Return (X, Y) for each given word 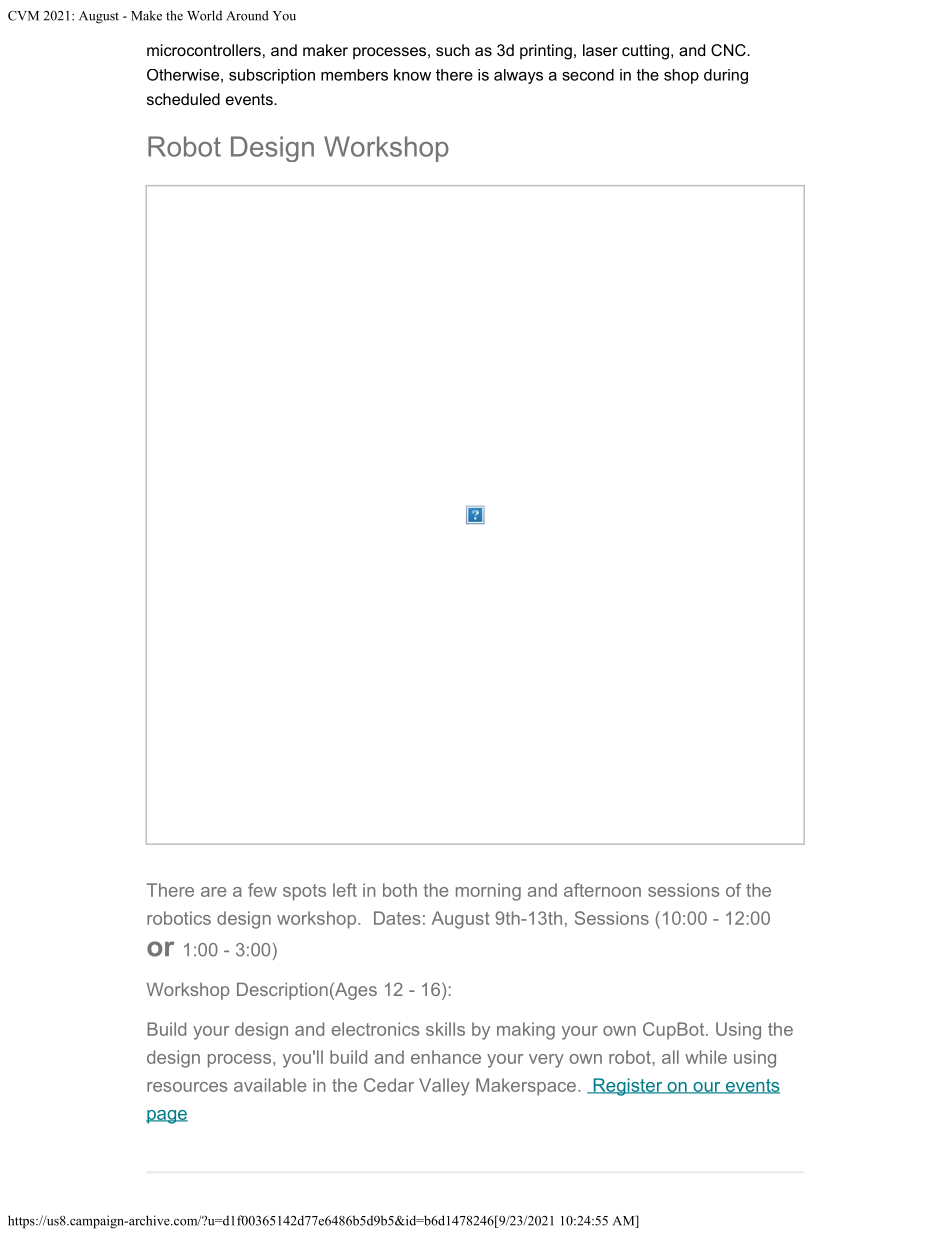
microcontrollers (204, 50)
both (400, 890)
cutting (645, 52)
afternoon (602, 890)
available (270, 1085)
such (453, 50)
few (262, 890)
